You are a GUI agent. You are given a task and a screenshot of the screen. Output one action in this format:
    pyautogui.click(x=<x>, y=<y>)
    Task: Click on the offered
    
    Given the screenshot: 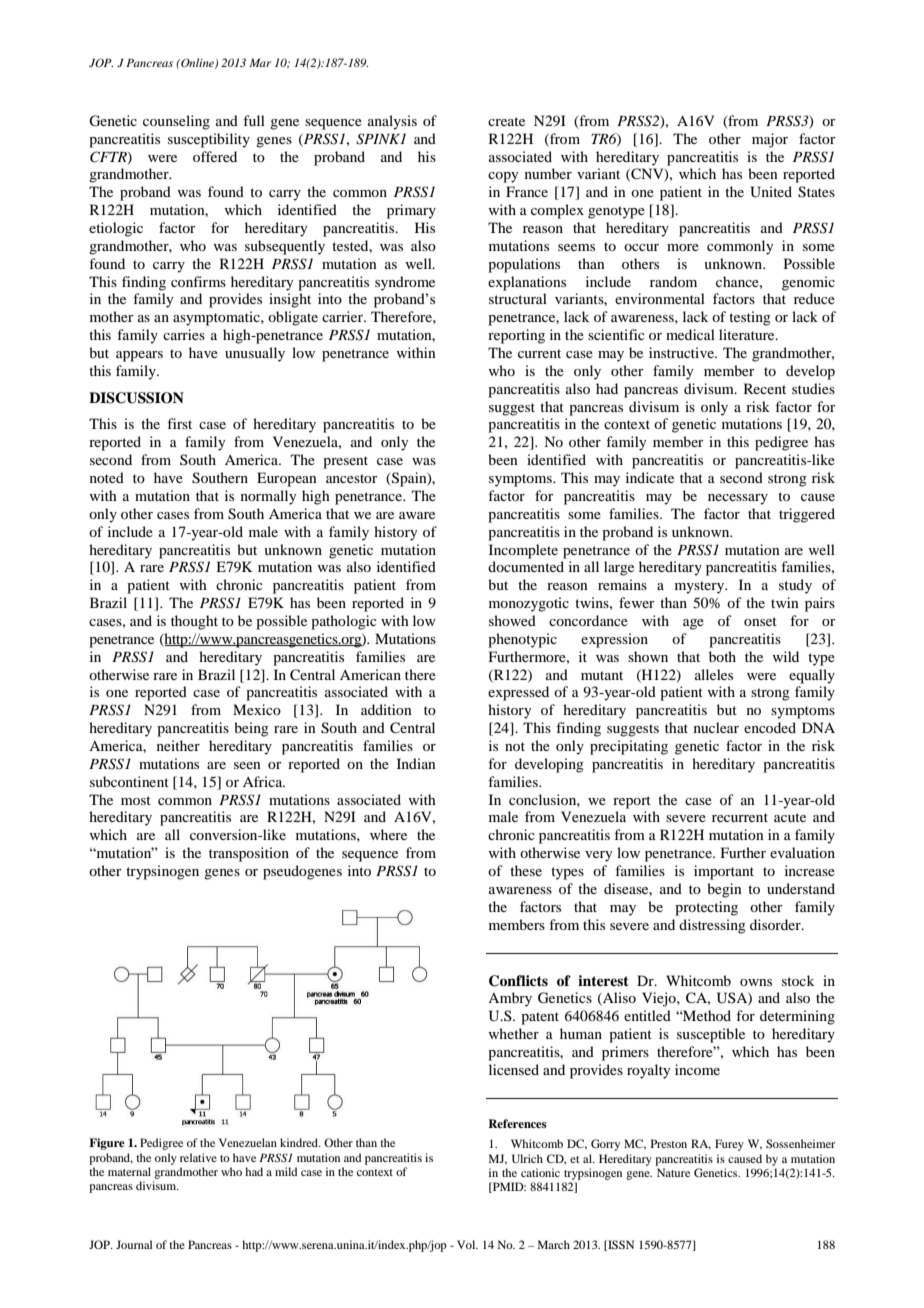 What is the action you would take?
    pyautogui.click(x=215, y=156)
